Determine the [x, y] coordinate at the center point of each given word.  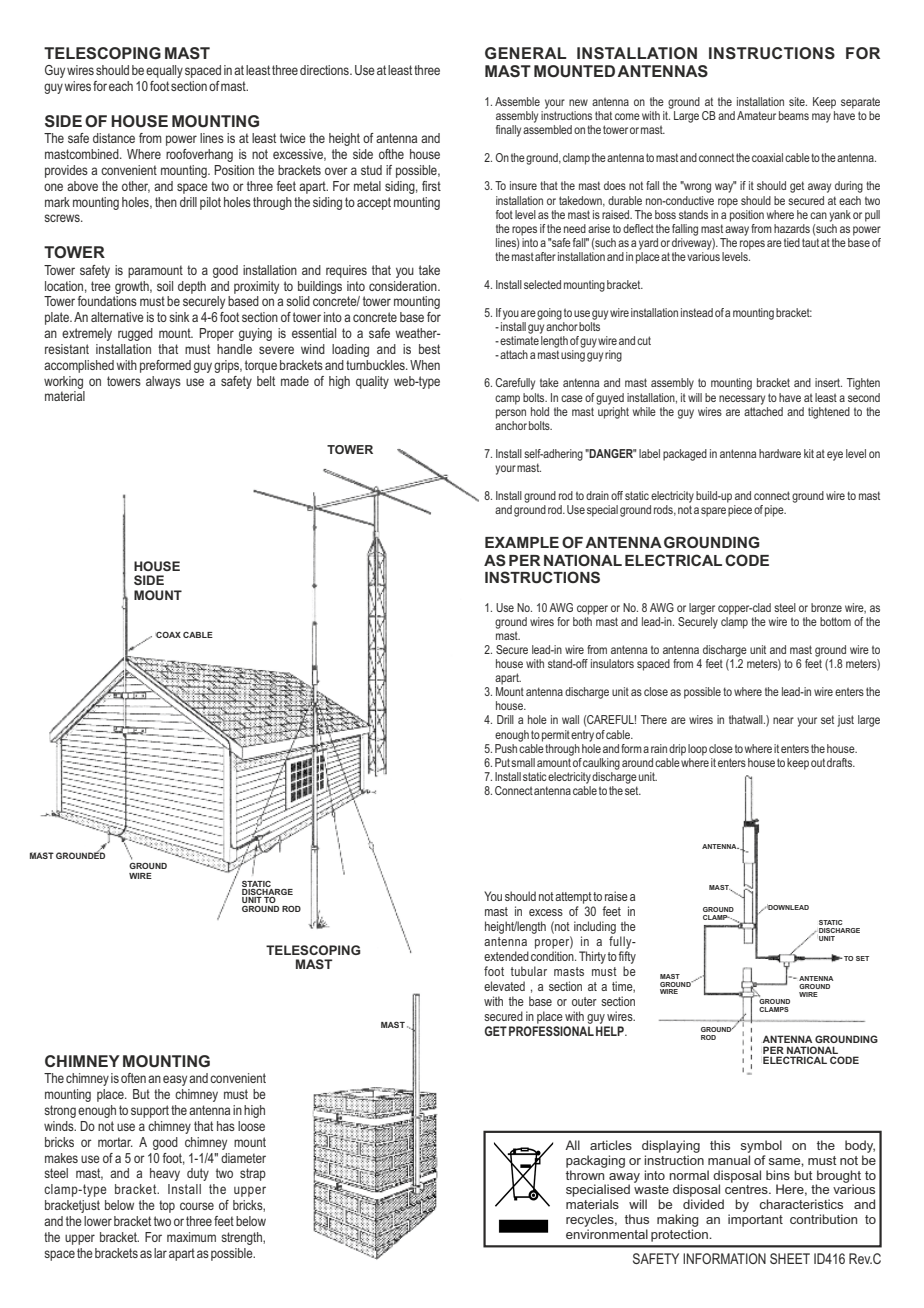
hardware [780, 453]
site [798, 101]
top [167, 1206]
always [163, 382]
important [755, 1220]
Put [502, 762]
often [133, 1078]
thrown [585, 1175]
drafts [840, 762]
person [511, 414]
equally [164, 71]
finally [508, 131]
